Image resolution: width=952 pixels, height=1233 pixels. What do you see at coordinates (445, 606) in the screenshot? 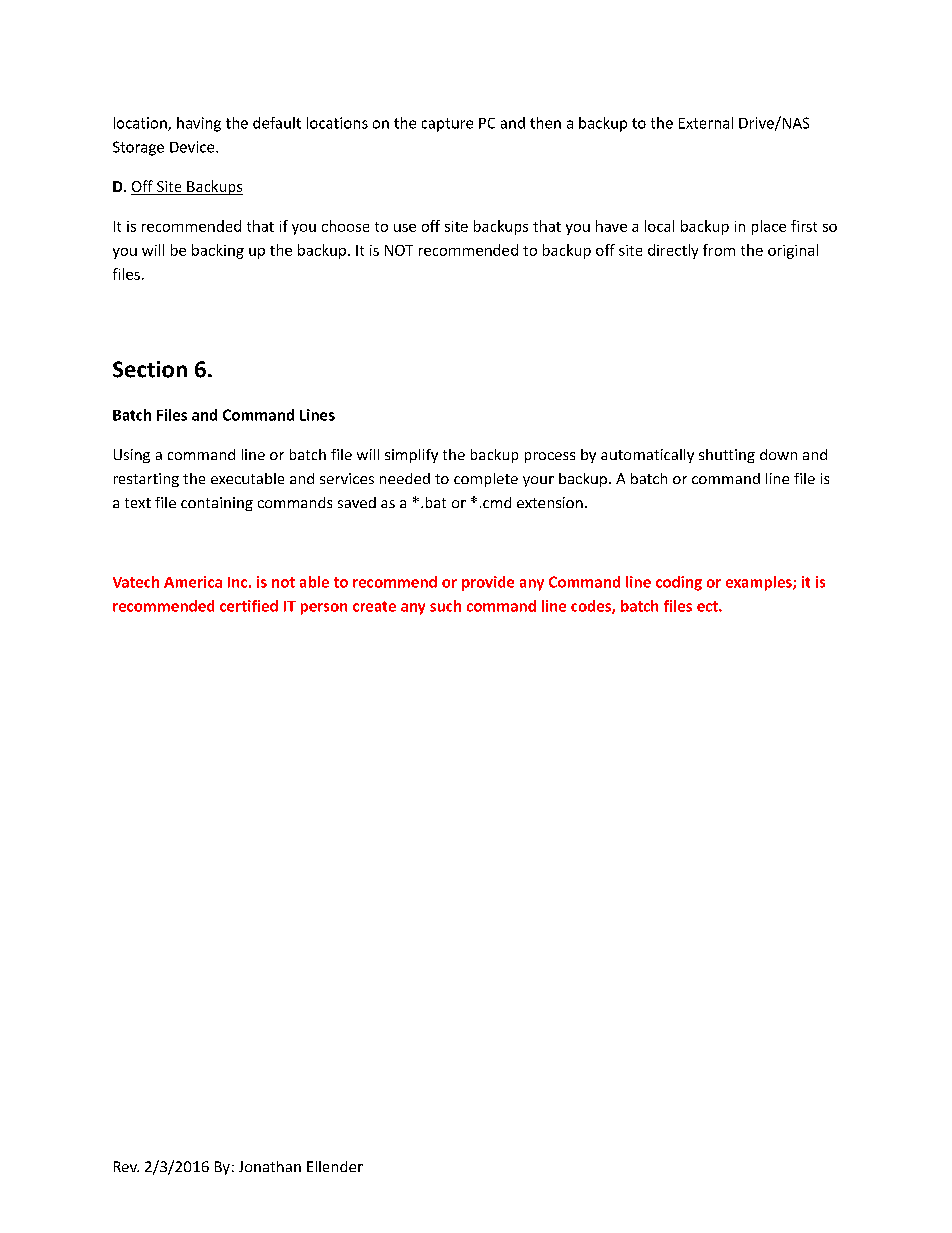
I see `such` at bounding box center [445, 606].
